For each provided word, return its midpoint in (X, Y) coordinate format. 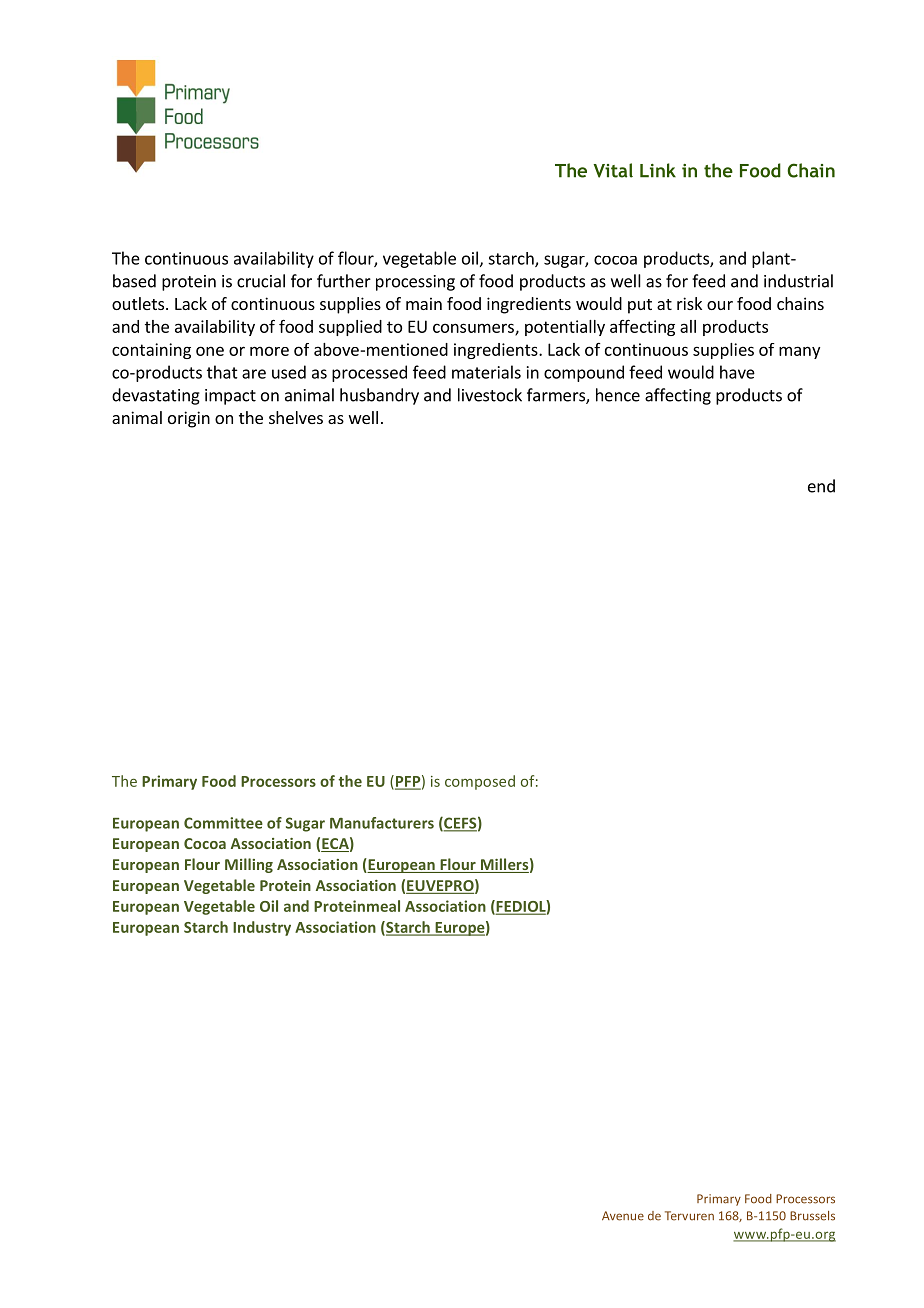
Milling (249, 865)
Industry (262, 928)
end (821, 486)
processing (415, 283)
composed (480, 782)
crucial (261, 281)
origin (189, 419)
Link (658, 170)
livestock (490, 395)
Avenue (623, 1216)
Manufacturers (382, 823)
